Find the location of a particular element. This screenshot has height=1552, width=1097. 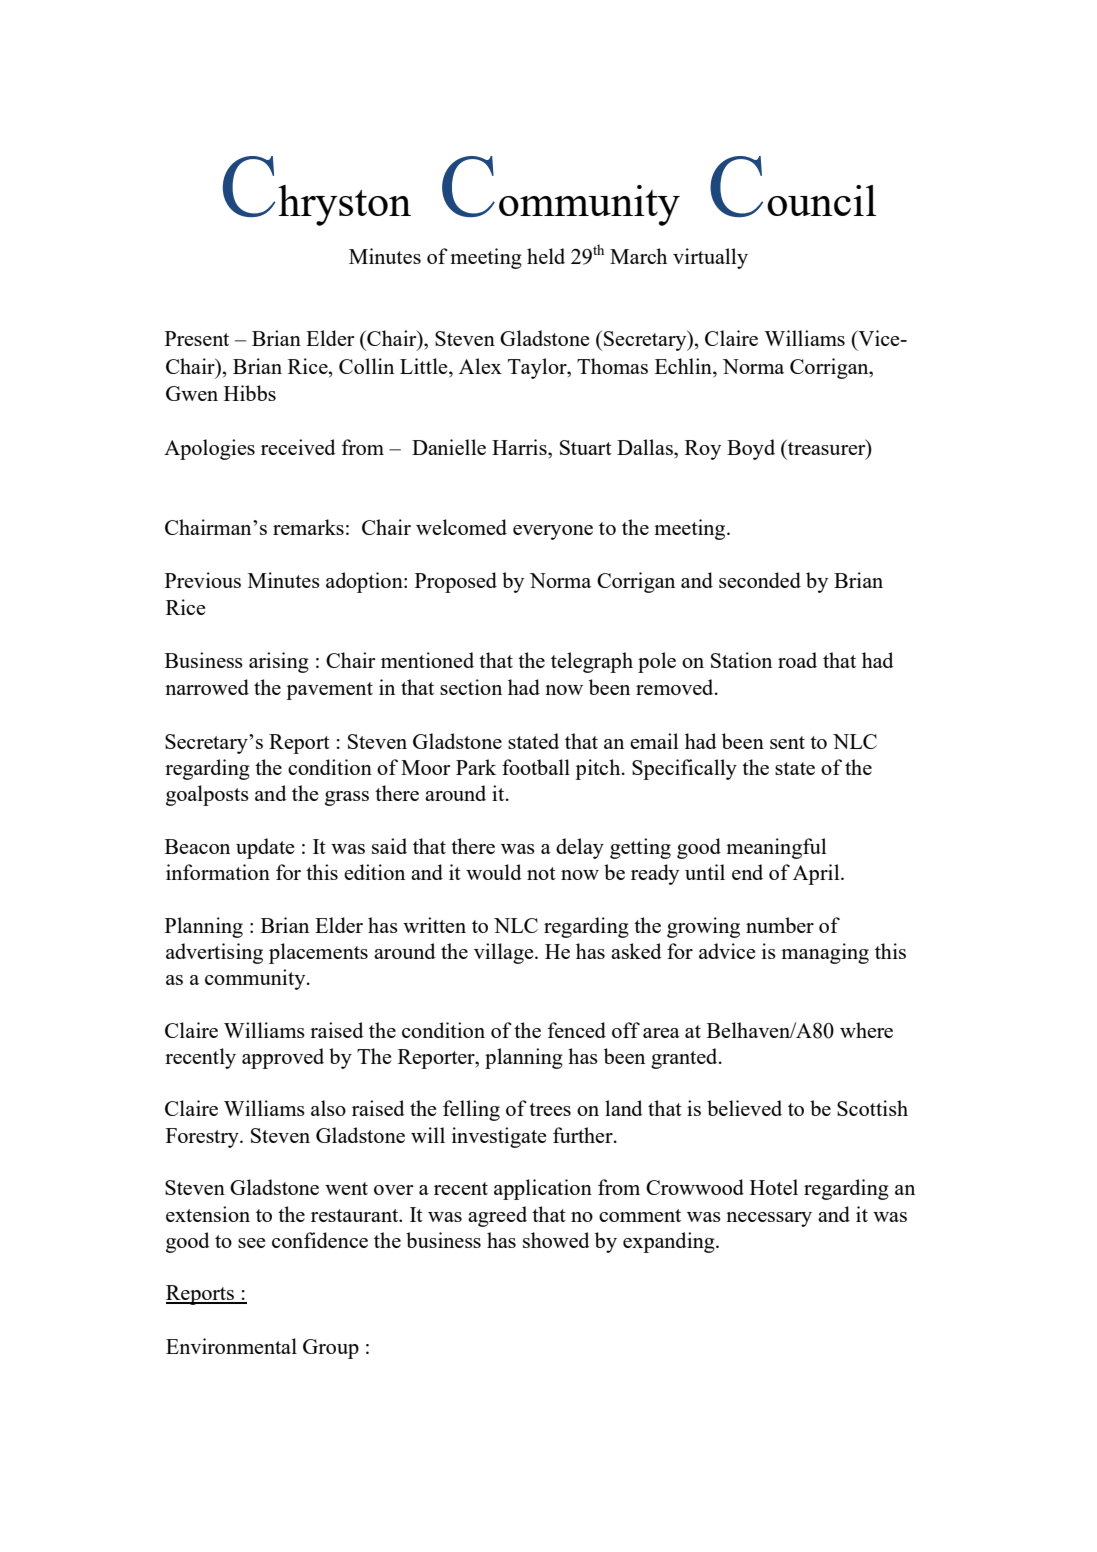

believed is located at coordinates (744, 1108).
